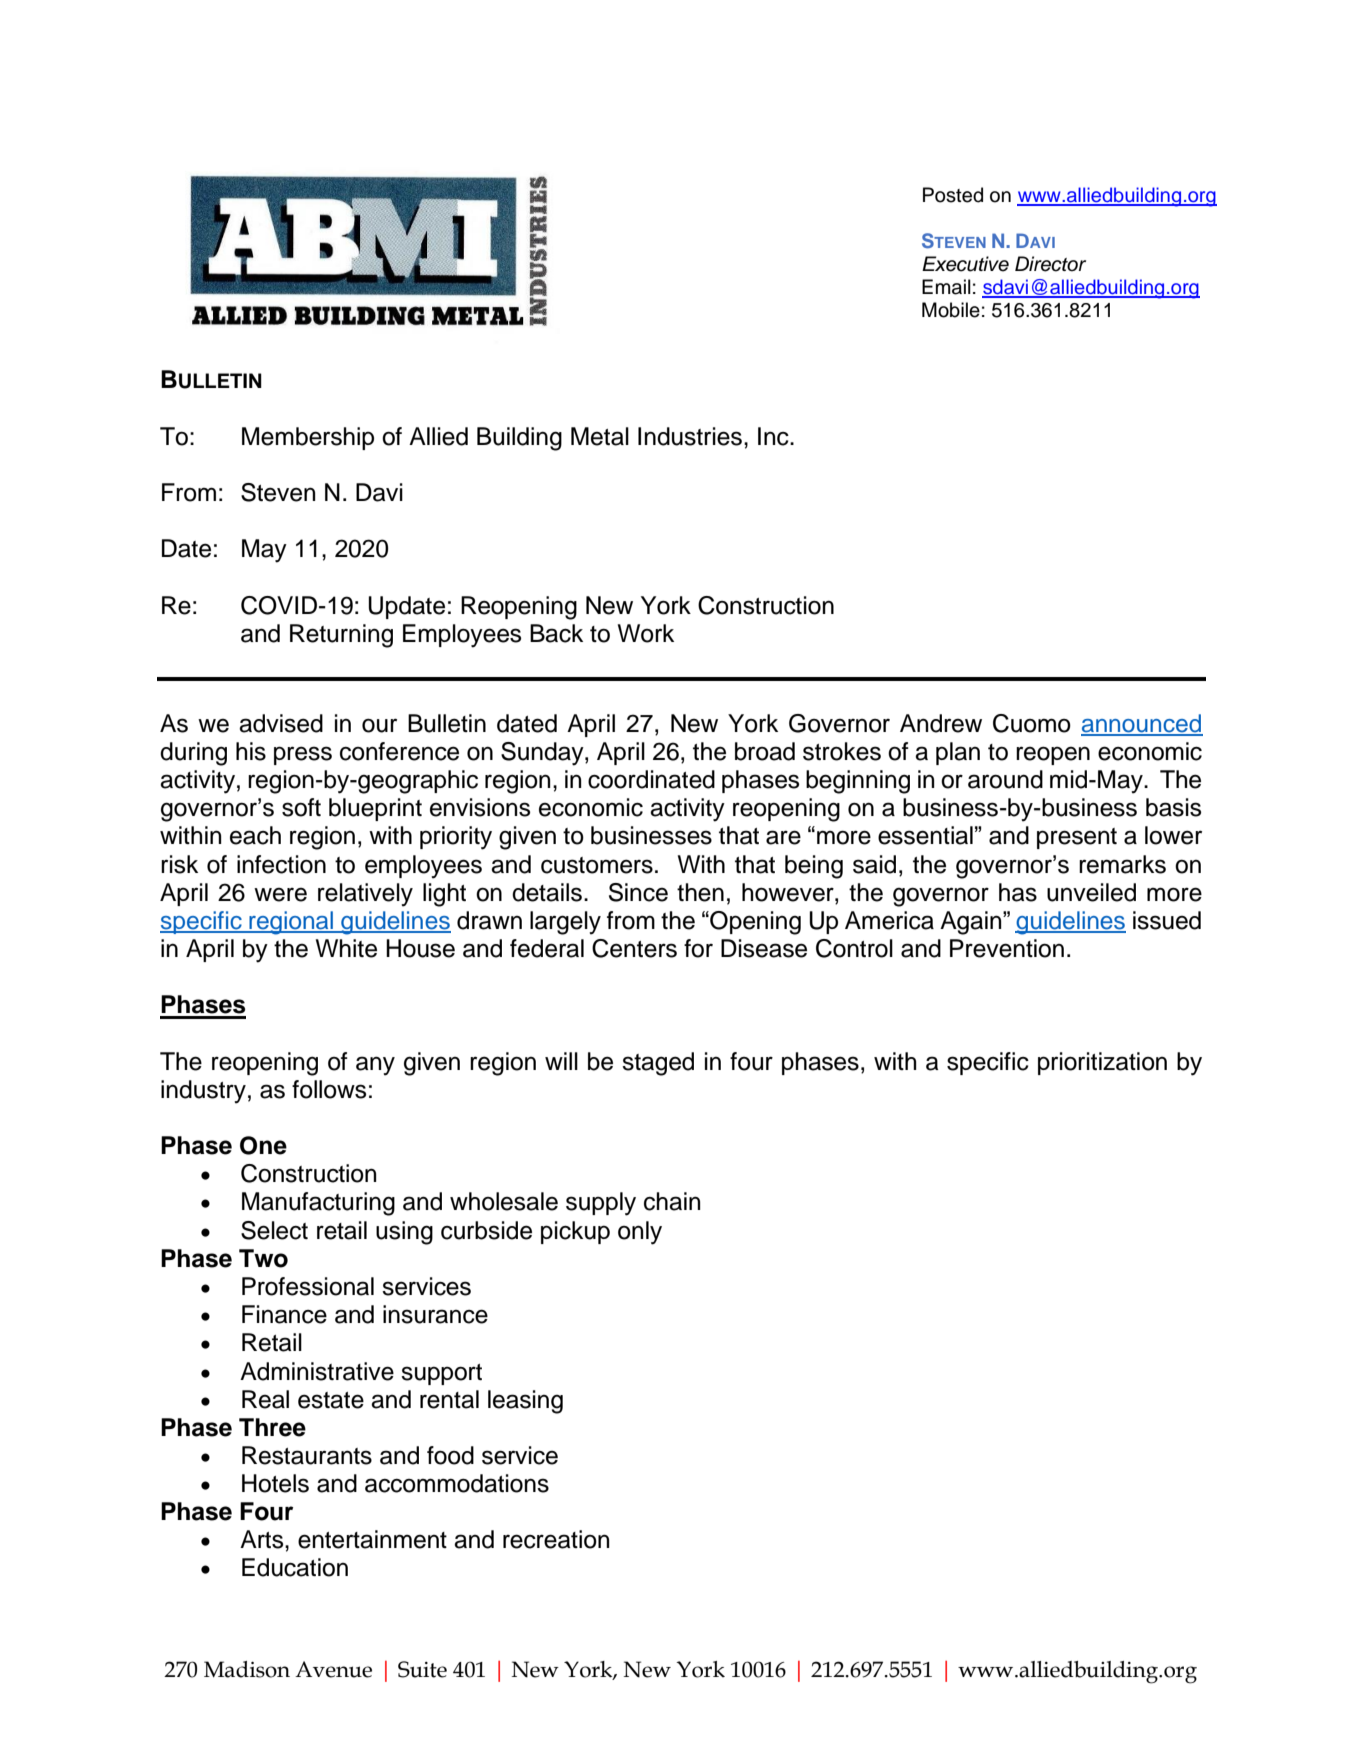 This page has height=1763, width=1362. What do you see at coordinates (333, 1669) in the page?
I see `Avenue` at bounding box center [333, 1669].
